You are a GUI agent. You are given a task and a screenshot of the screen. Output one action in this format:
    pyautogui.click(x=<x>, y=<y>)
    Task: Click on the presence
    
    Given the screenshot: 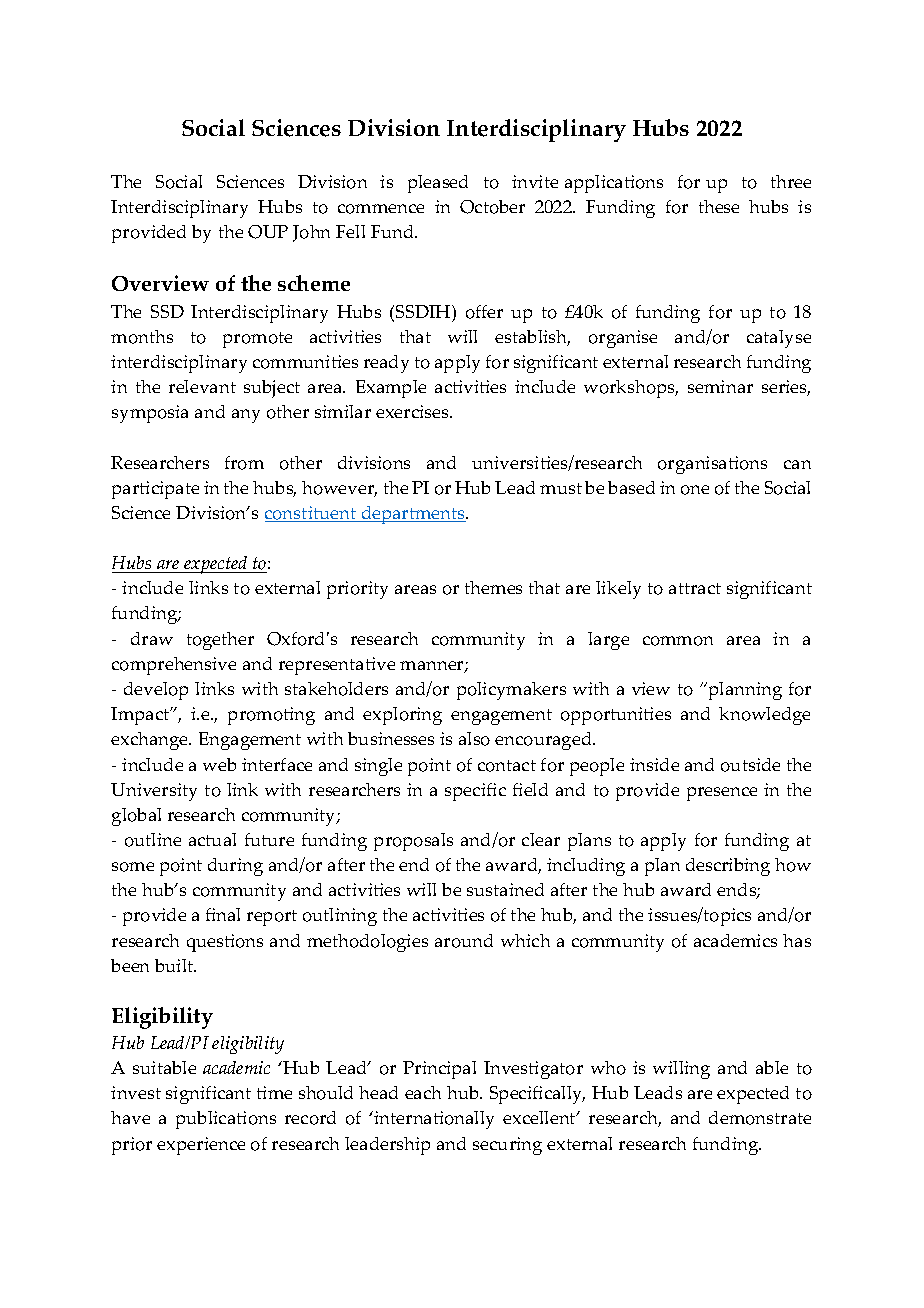 What is the action you would take?
    pyautogui.click(x=722, y=794)
